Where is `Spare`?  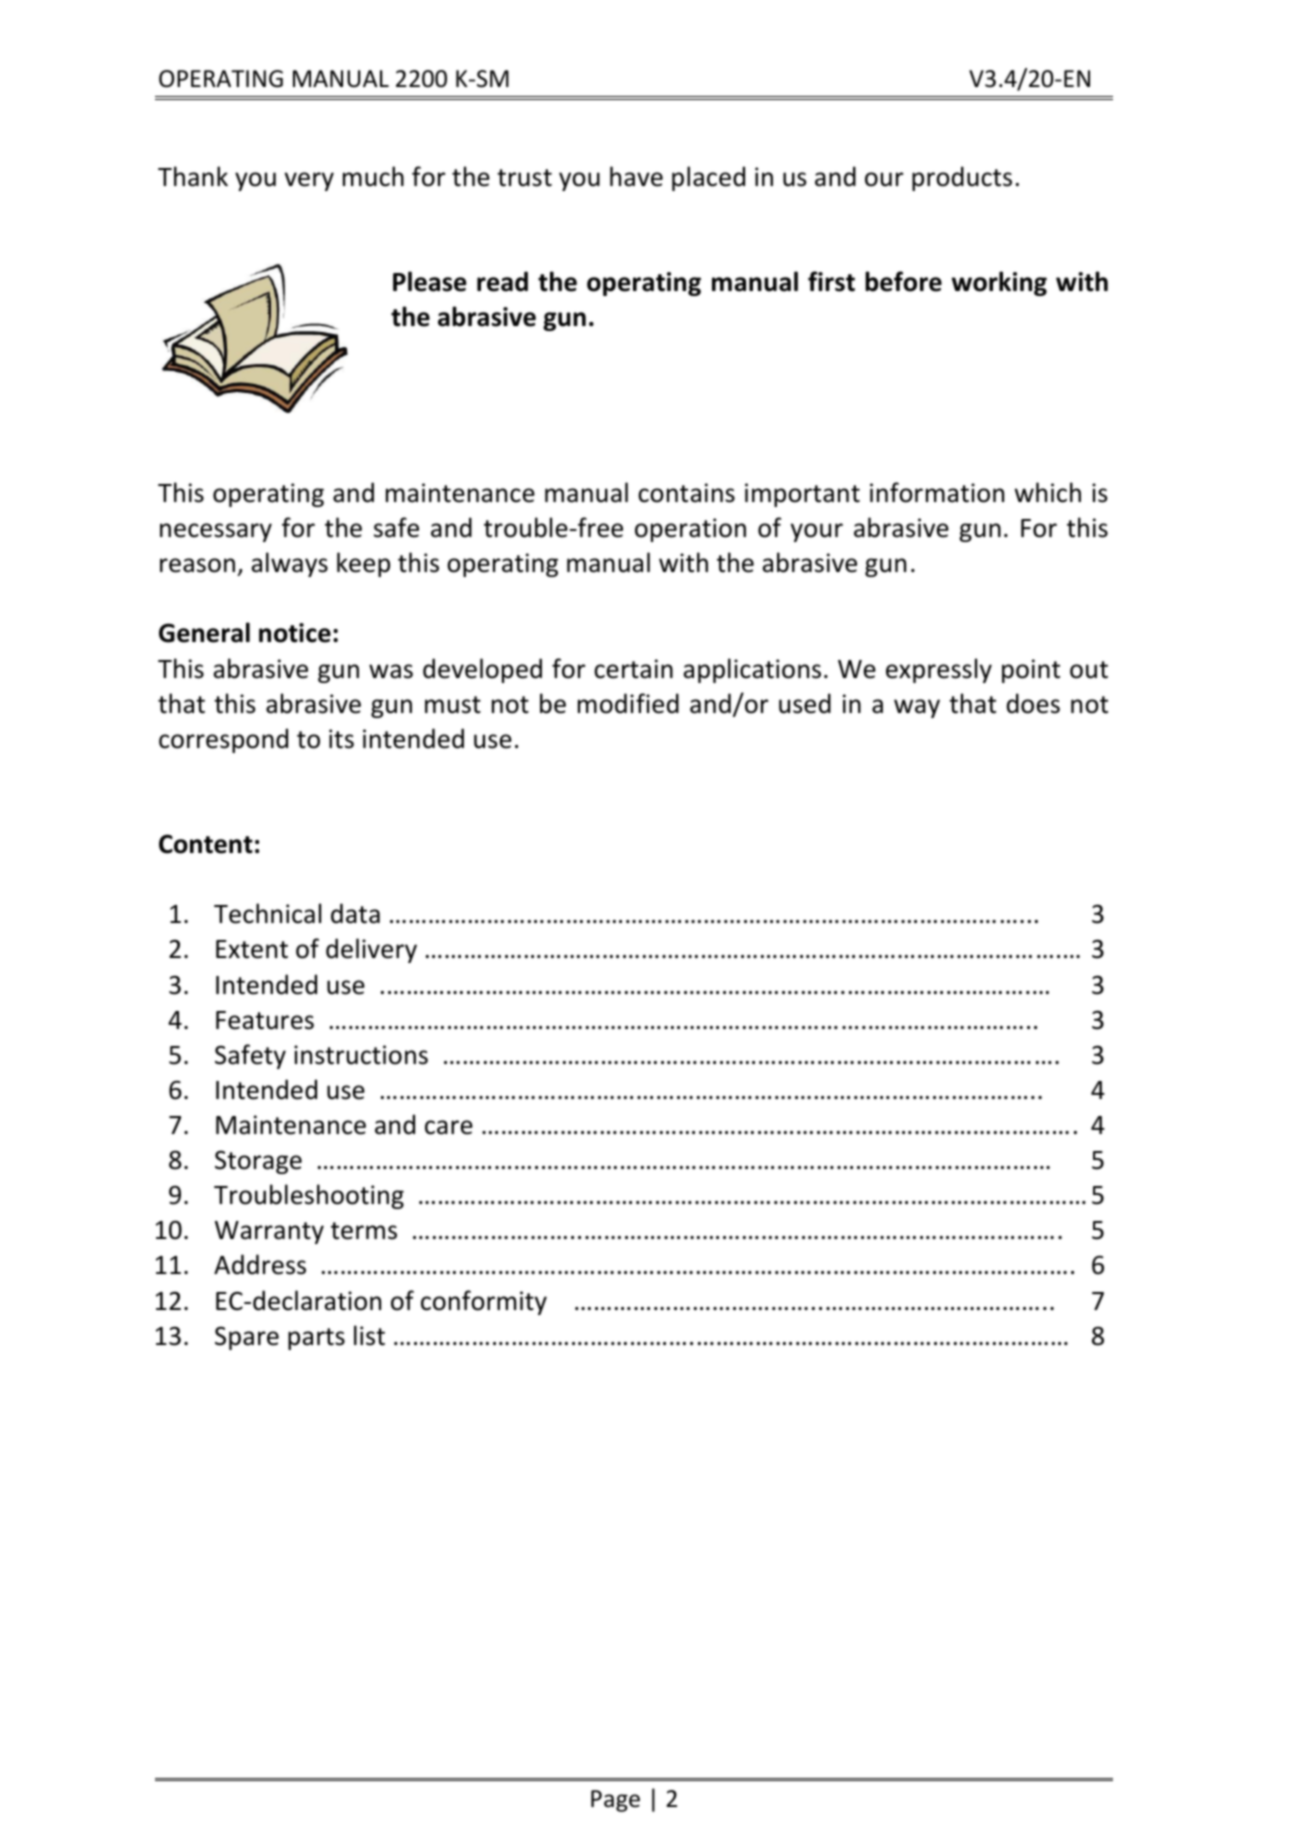 Spare is located at coordinates (247, 1338).
